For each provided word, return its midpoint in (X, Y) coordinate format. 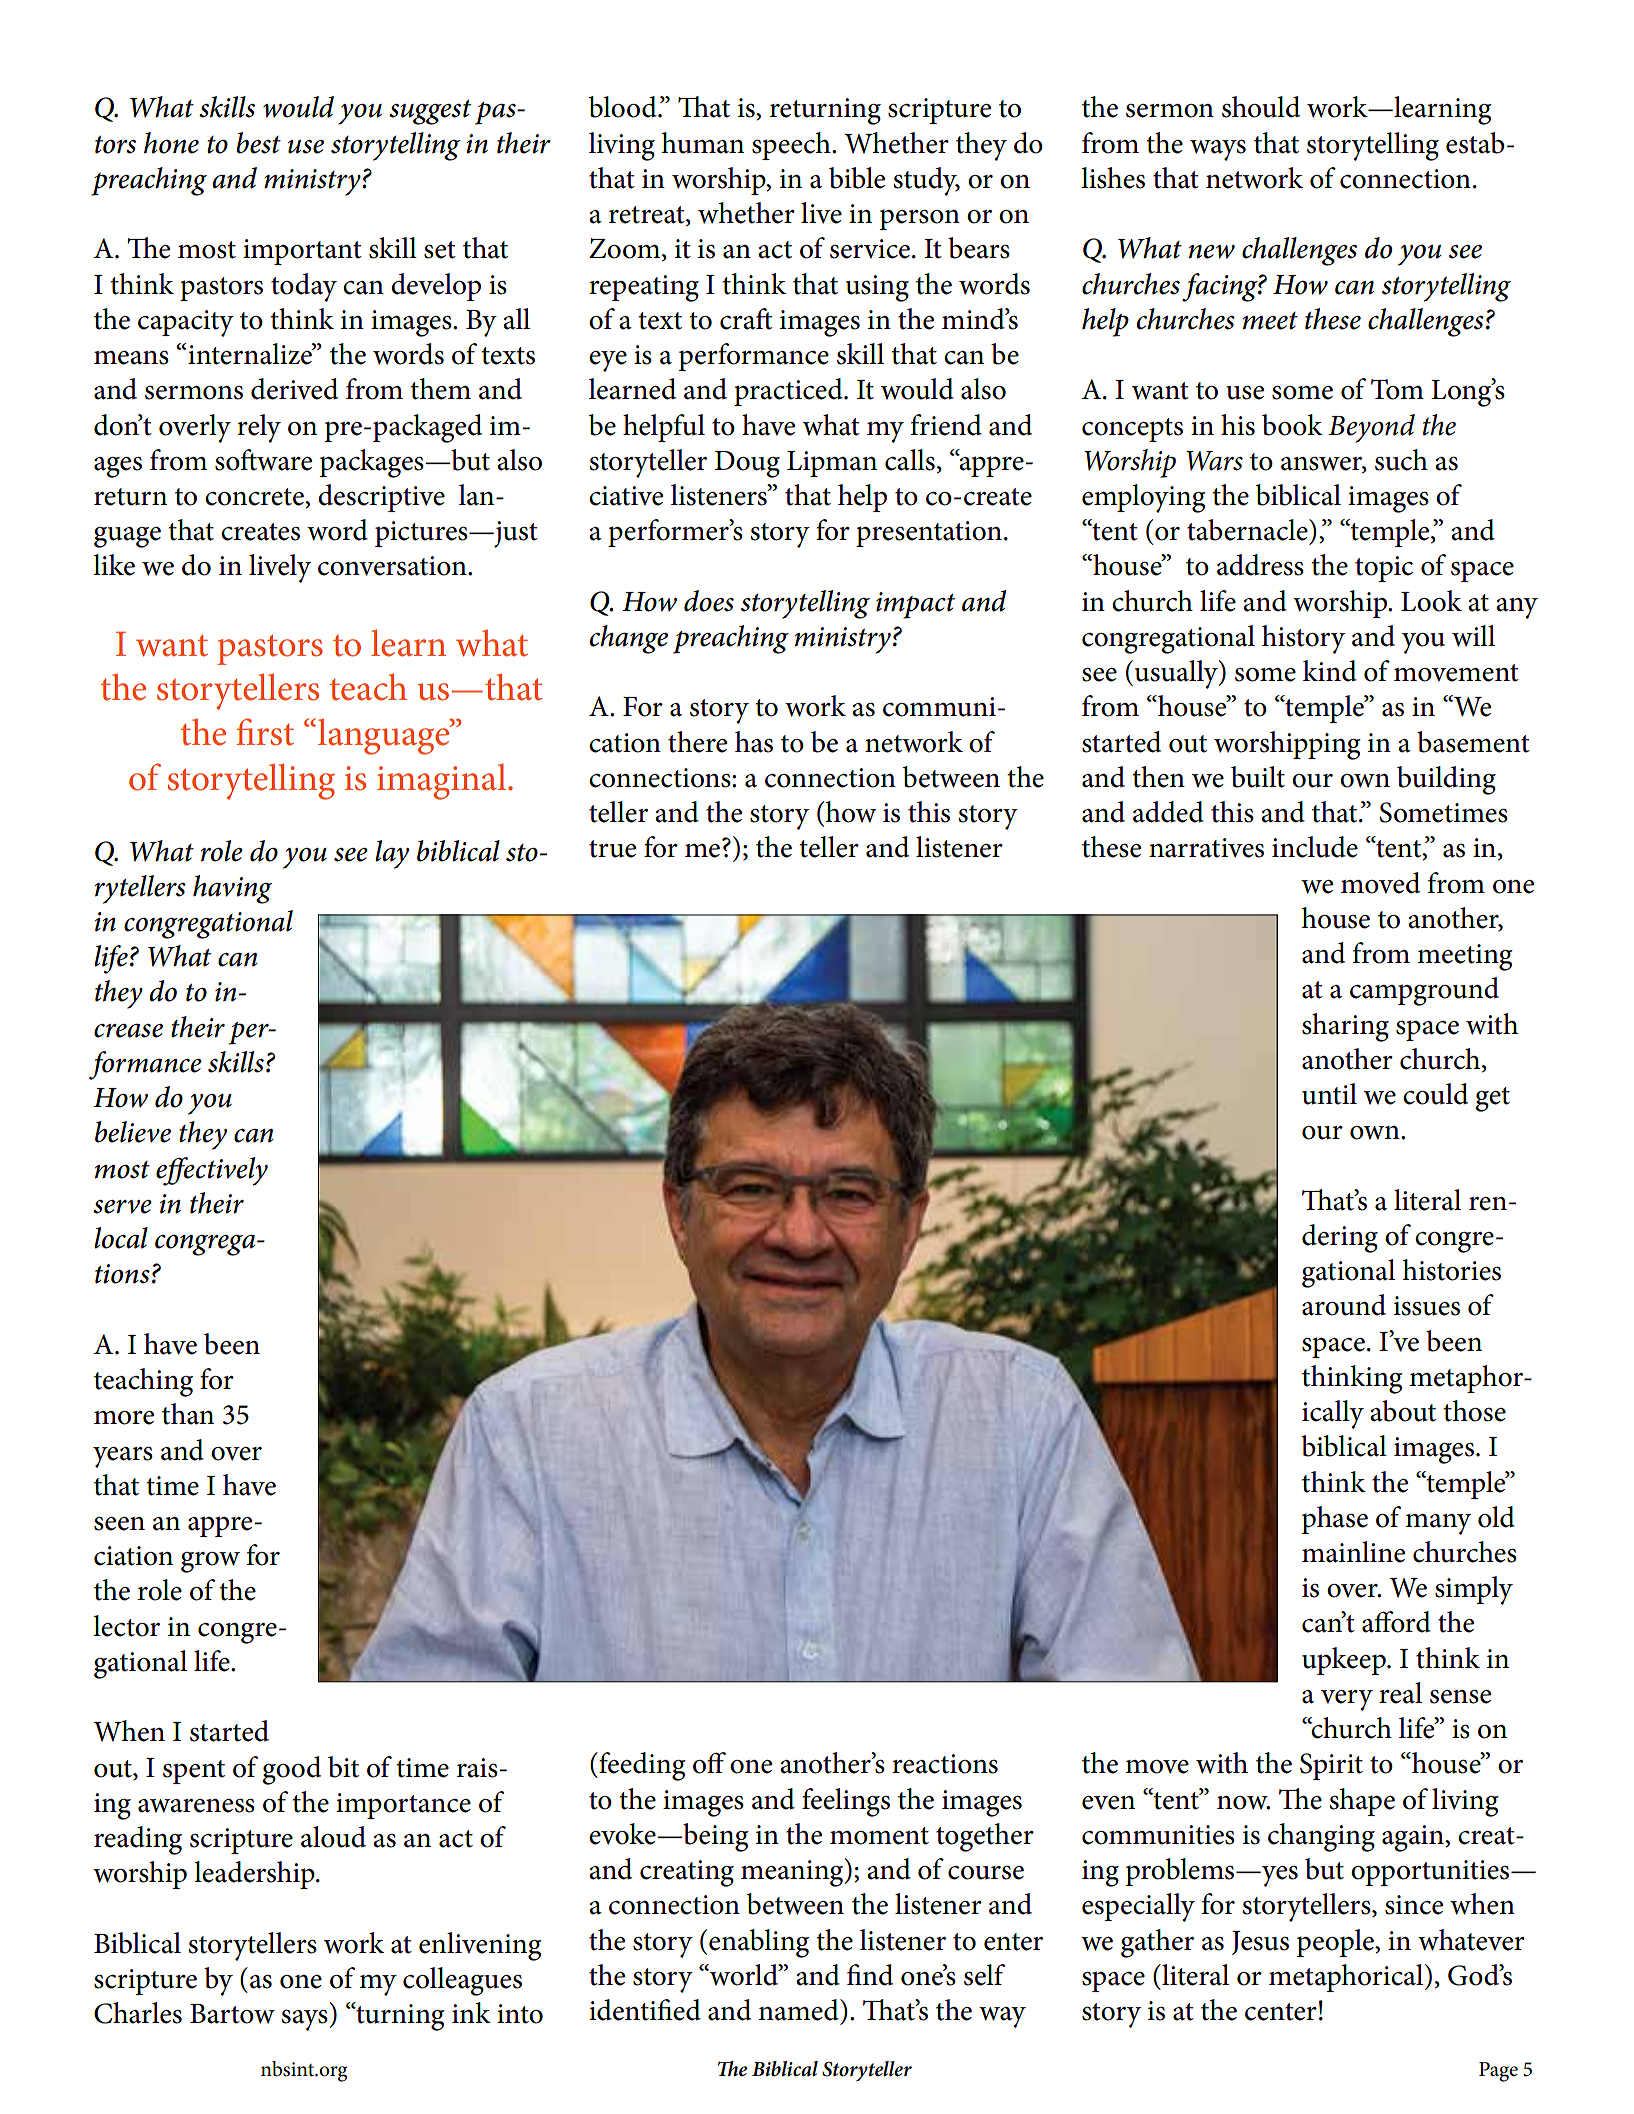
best (258, 143)
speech (792, 146)
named (799, 2010)
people (1336, 1943)
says (305, 2020)
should (1261, 107)
